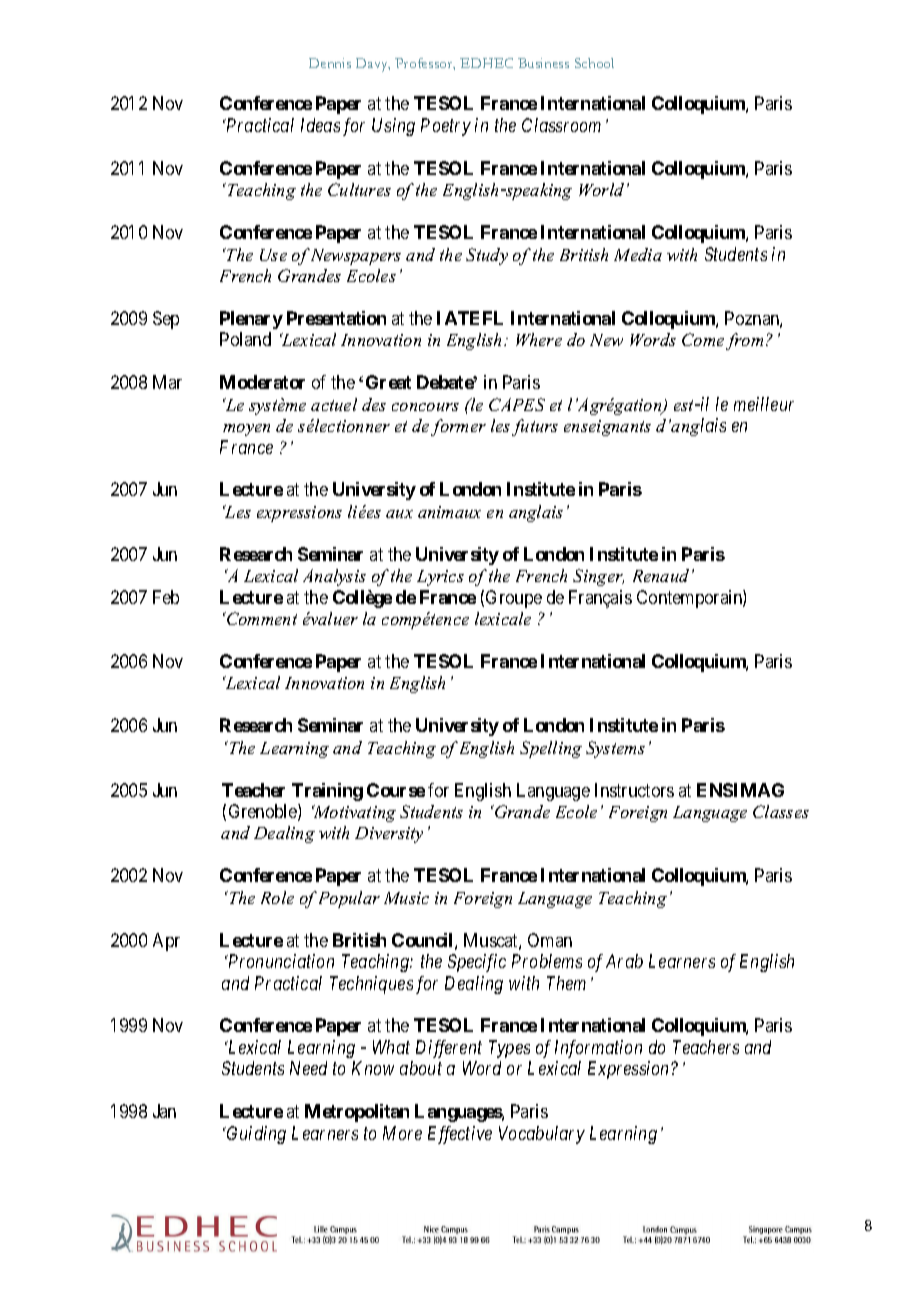 The width and height of the image is (924, 1308). What do you see at coordinates (261, 618) in the image?
I see `Comment` at bounding box center [261, 618].
